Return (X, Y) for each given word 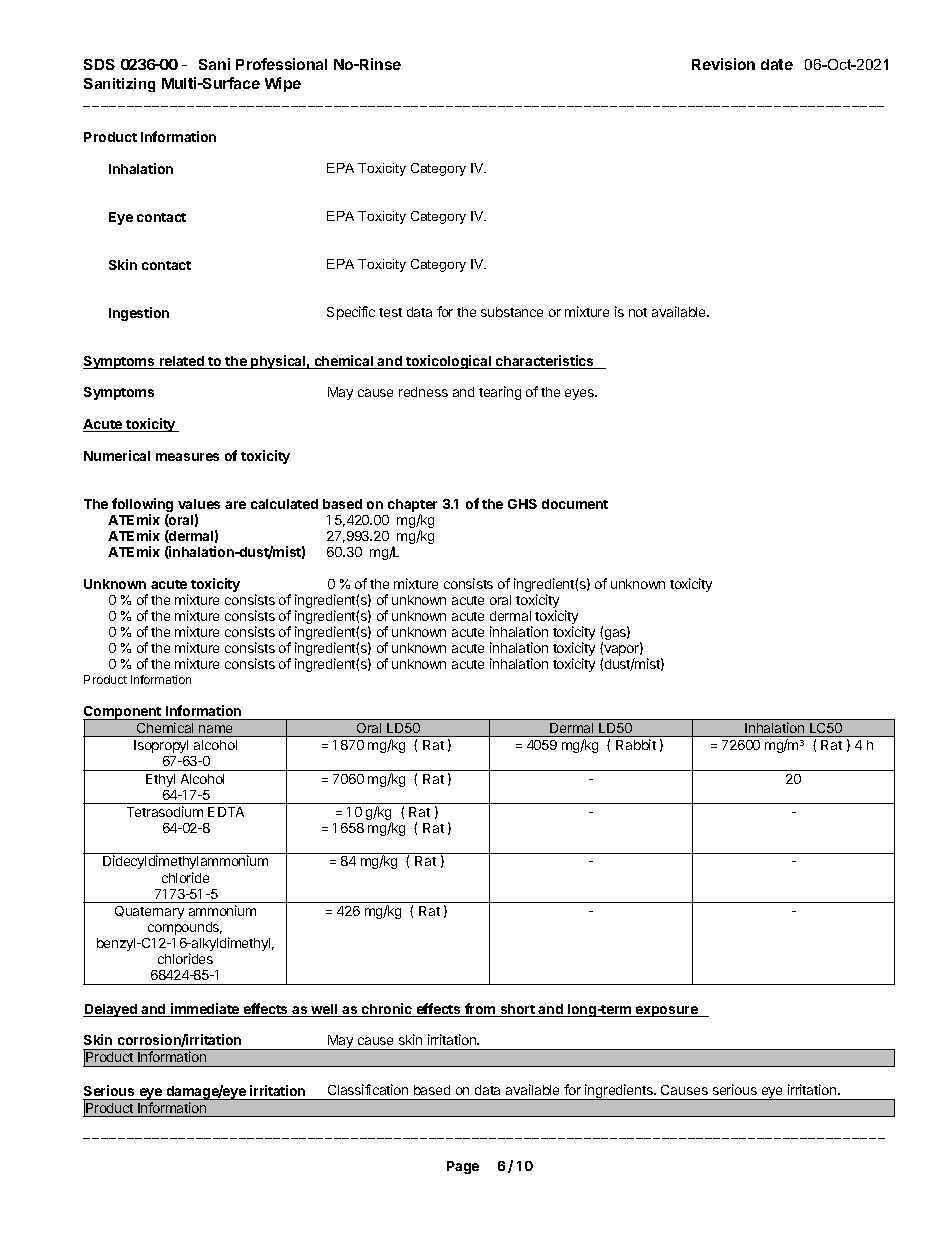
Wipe (283, 84)
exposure (667, 1011)
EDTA (226, 812)
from (480, 1010)
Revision (723, 64)
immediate (205, 1010)
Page (463, 1167)
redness (423, 392)
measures (187, 457)
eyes (580, 394)
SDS (99, 64)
